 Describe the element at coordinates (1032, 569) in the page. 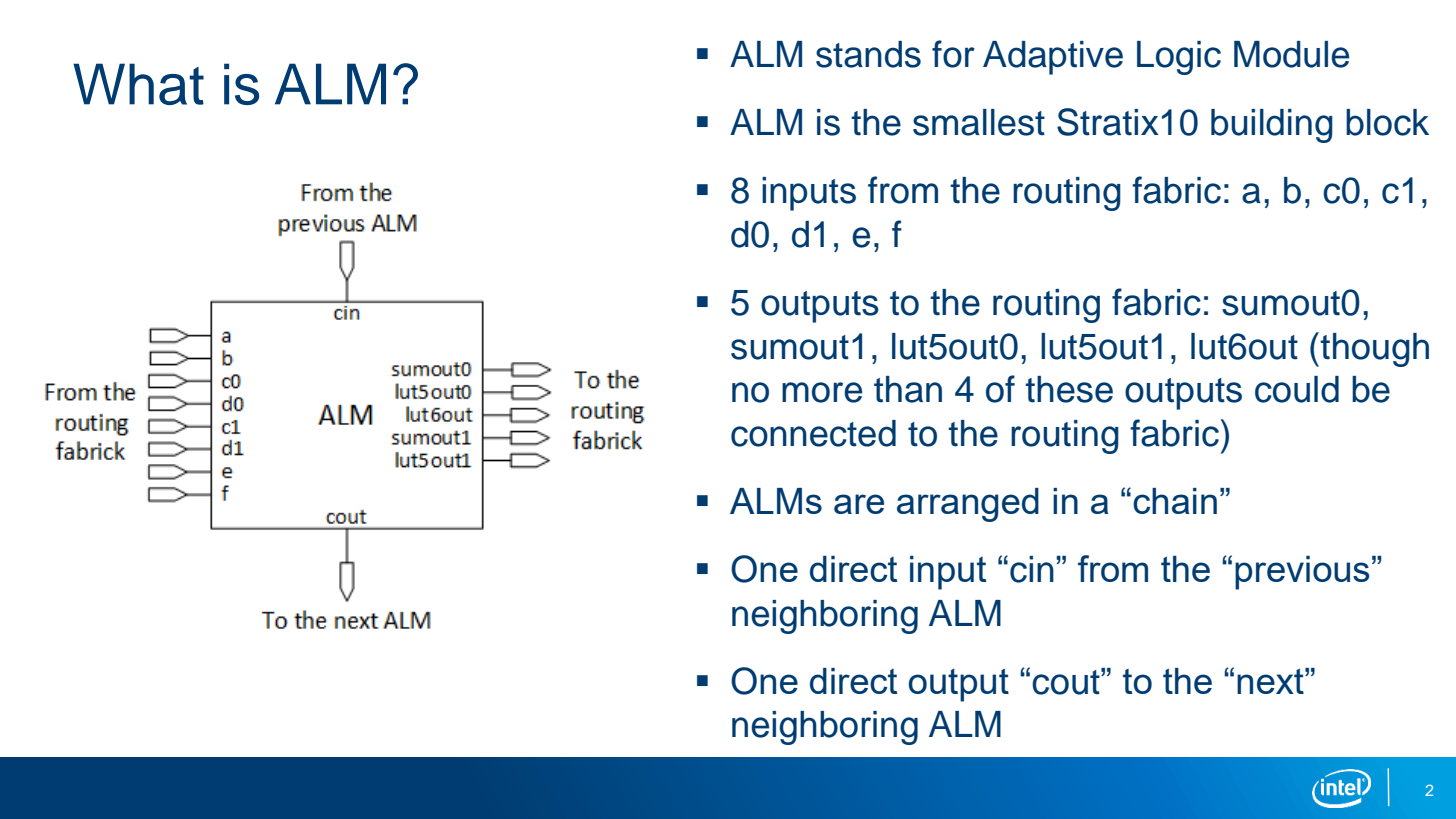

I see `cin` at that location.
